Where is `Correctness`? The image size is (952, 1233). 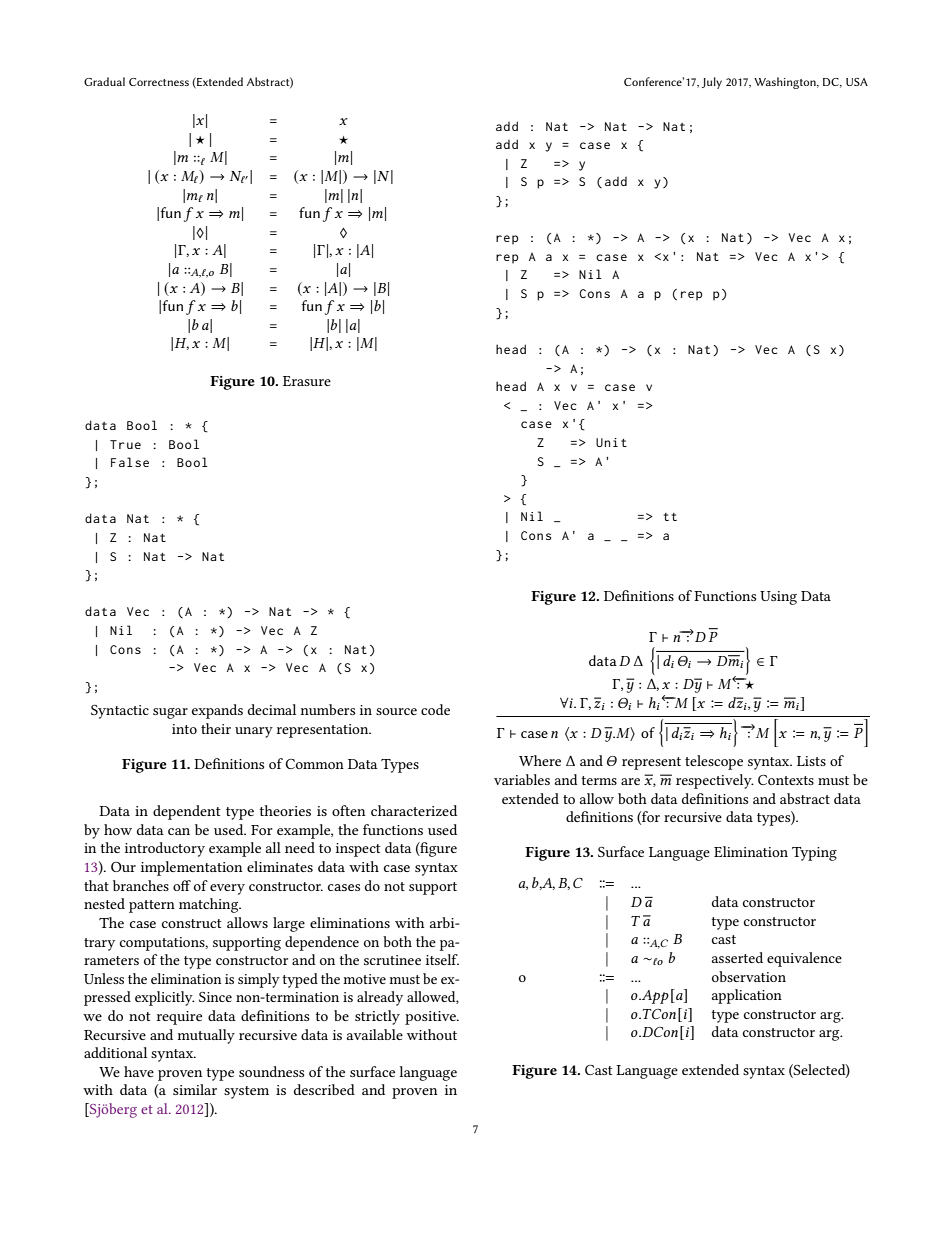 Correctness is located at coordinates (159, 82).
